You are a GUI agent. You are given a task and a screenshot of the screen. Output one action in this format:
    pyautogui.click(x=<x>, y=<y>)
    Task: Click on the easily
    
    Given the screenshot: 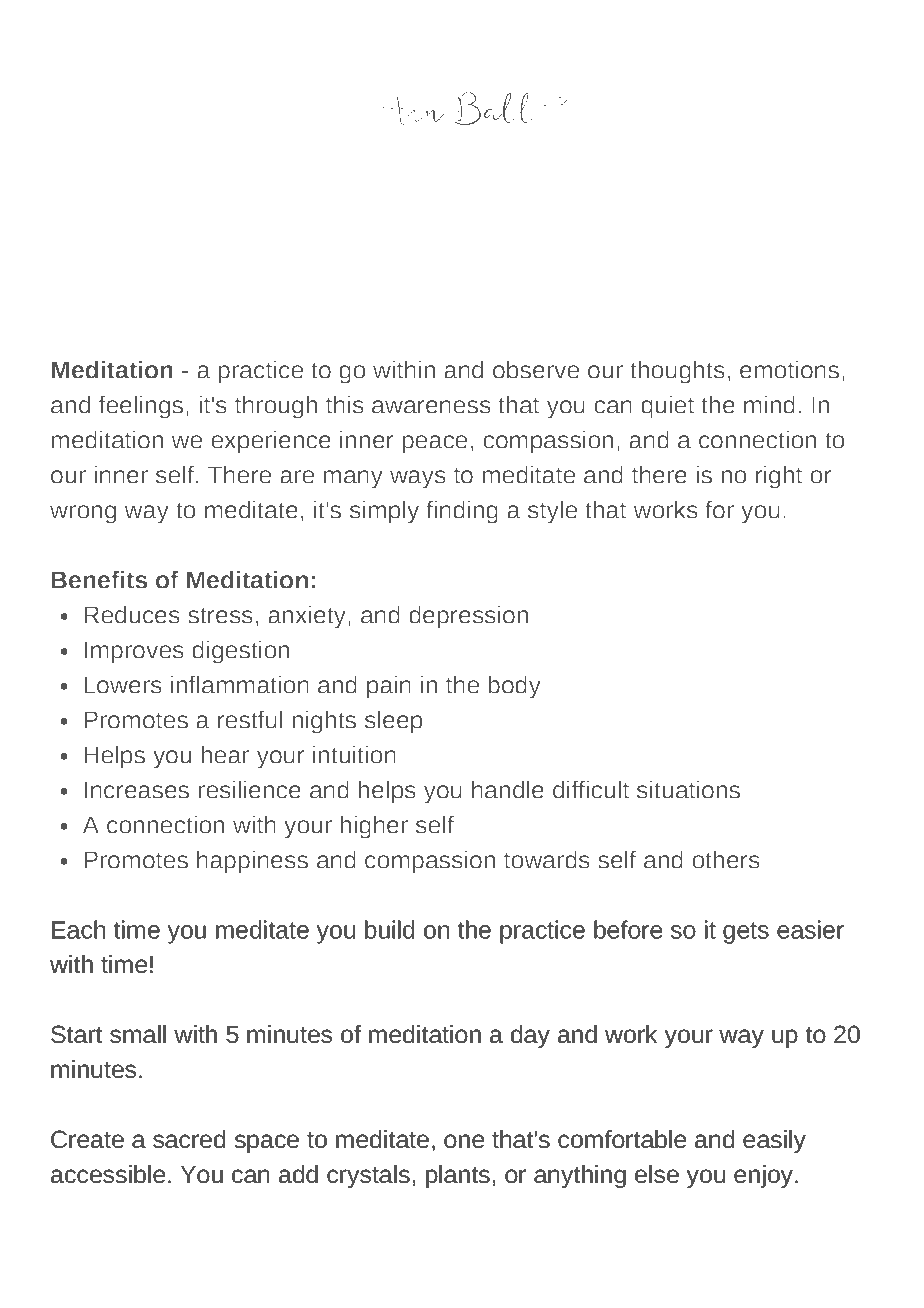 What is the action you would take?
    pyautogui.click(x=774, y=1141)
